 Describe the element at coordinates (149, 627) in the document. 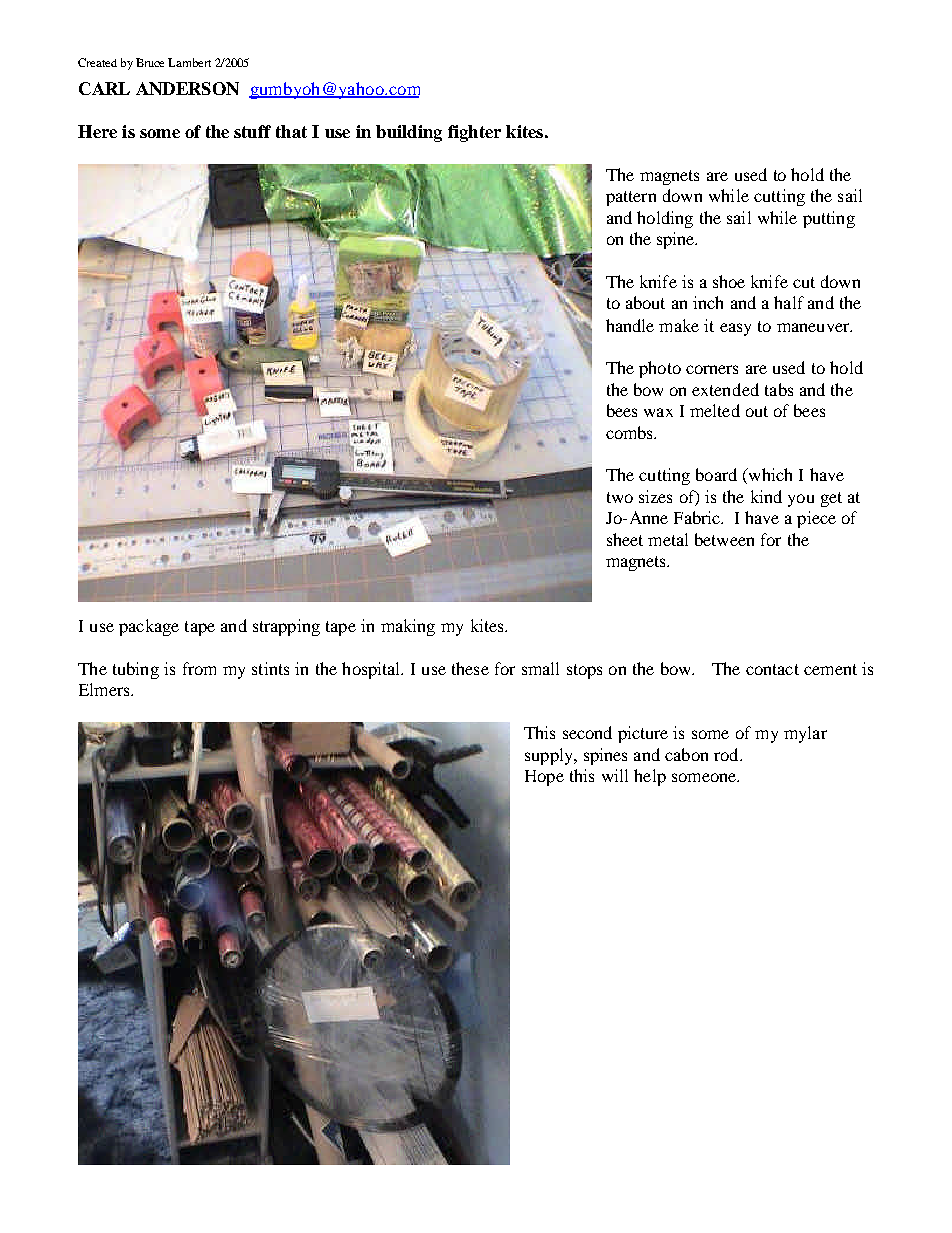

I see `package` at that location.
